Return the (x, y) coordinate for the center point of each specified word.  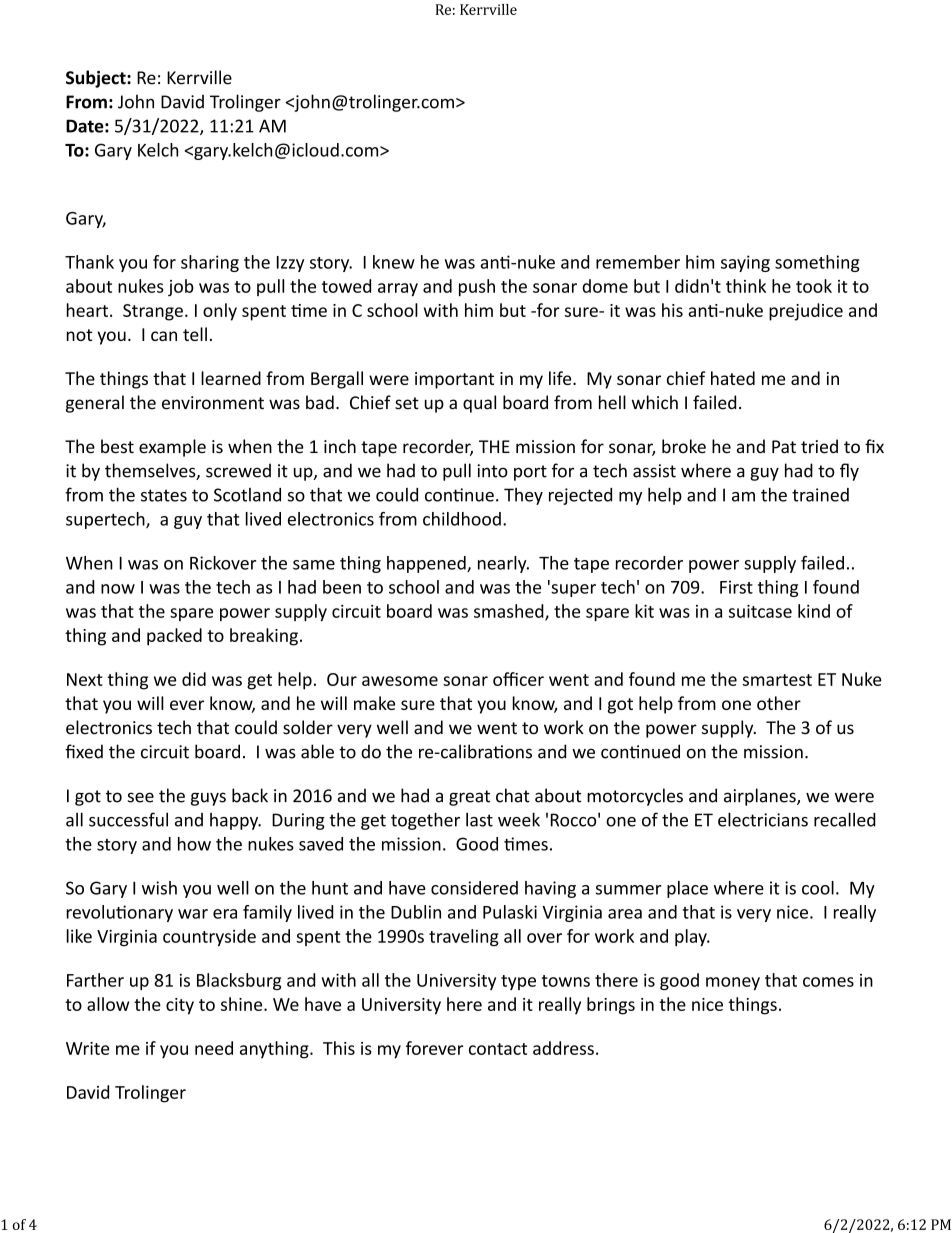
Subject (97, 79)
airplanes (761, 797)
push (477, 288)
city (180, 1006)
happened (427, 564)
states (164, 495)
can (164, 336)
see (140, 797)
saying (745, 263)
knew (394, 262)
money (733, 983)
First (736, 587)
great (469, 798)
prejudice (806, 312)
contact (498, 1049)
